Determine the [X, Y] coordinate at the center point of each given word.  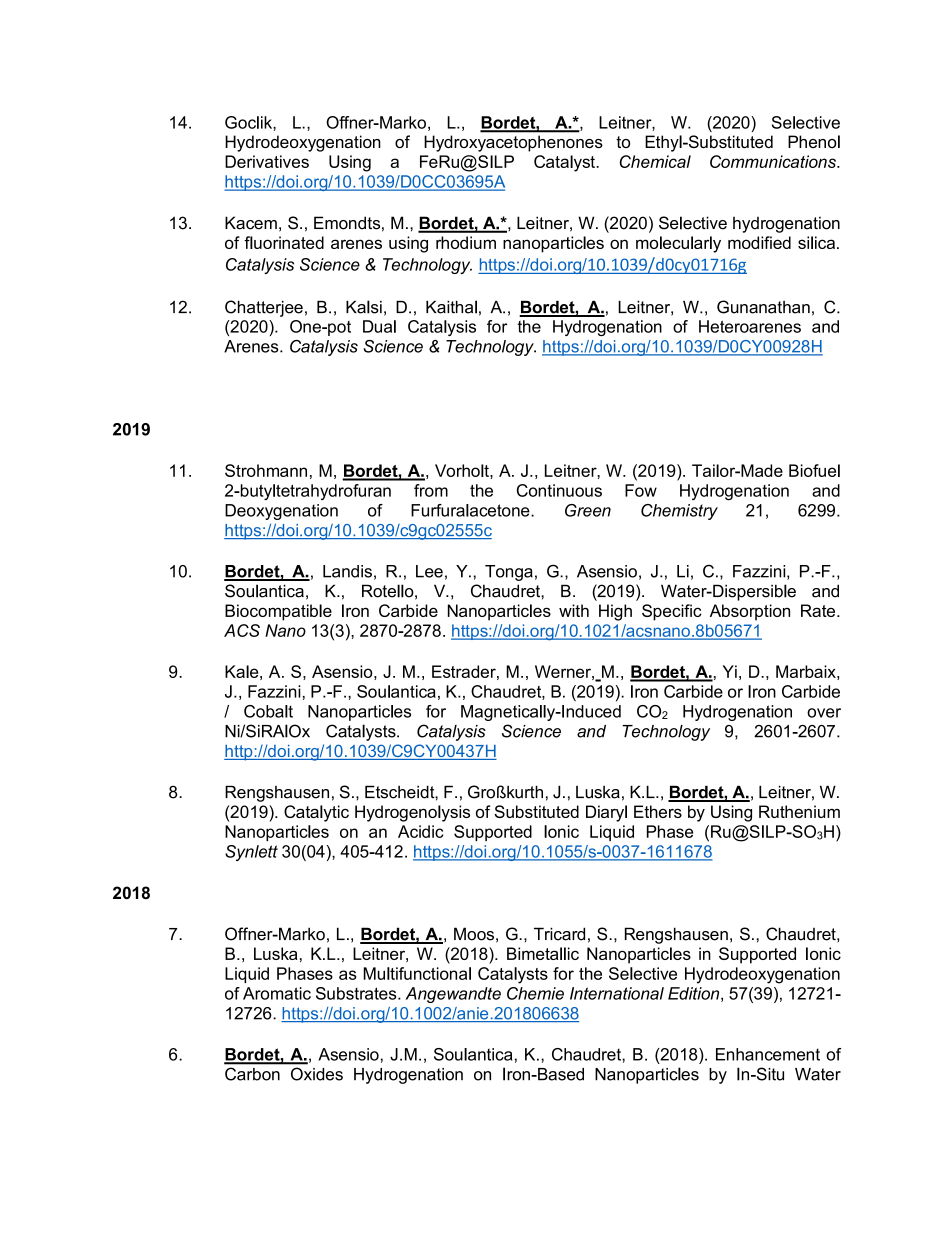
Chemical [655, 161]
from [431, 490]
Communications [774, 161]
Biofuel [814, 470]
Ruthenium [799, 811]
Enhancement [768, 1054]
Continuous [559, 490]
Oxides [317, 1074]
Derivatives [267, 161]
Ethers [658, 811]
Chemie [535, 993]
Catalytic [316, 813]
